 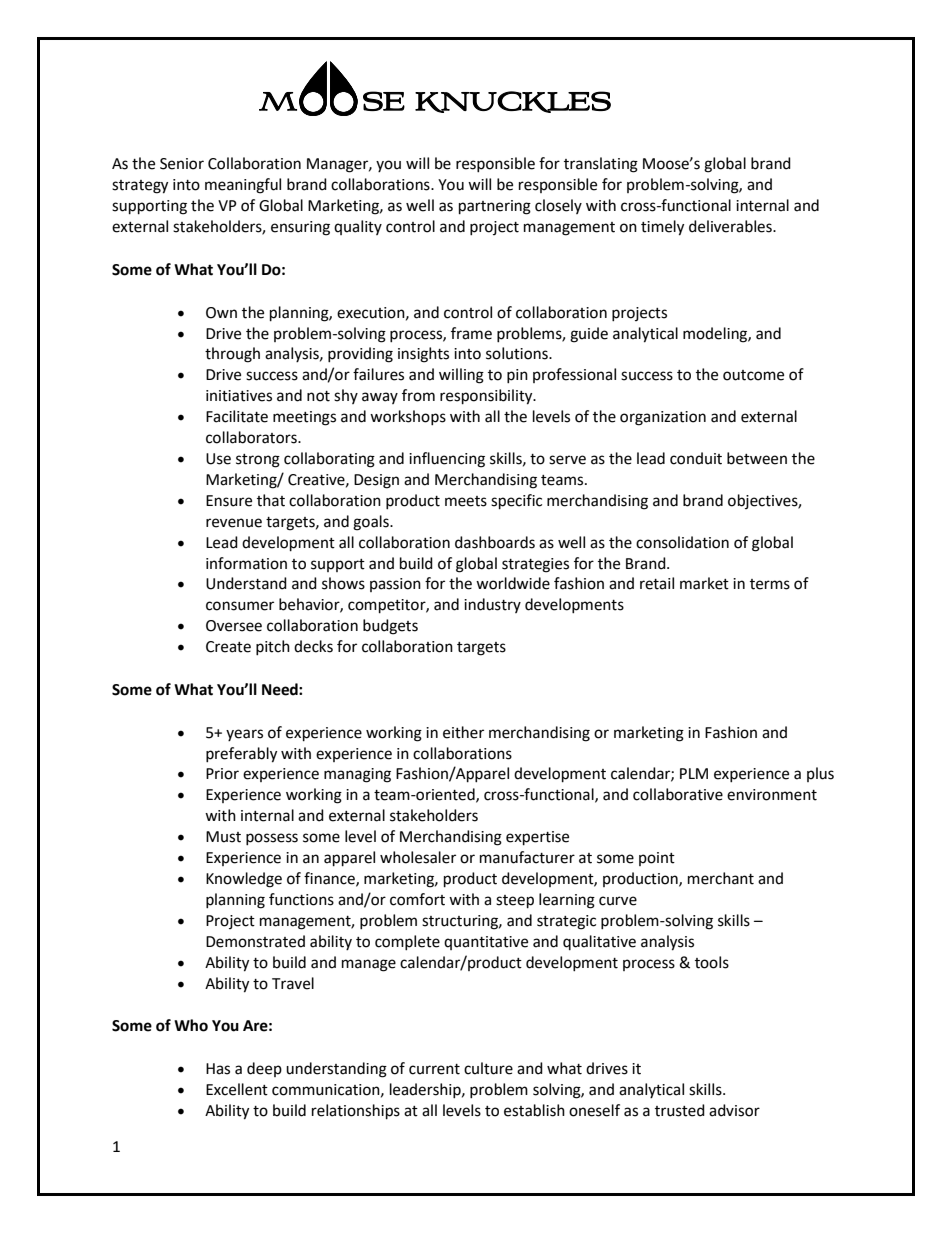 I want to click on Facilitate, so click(x=237, y=416).
